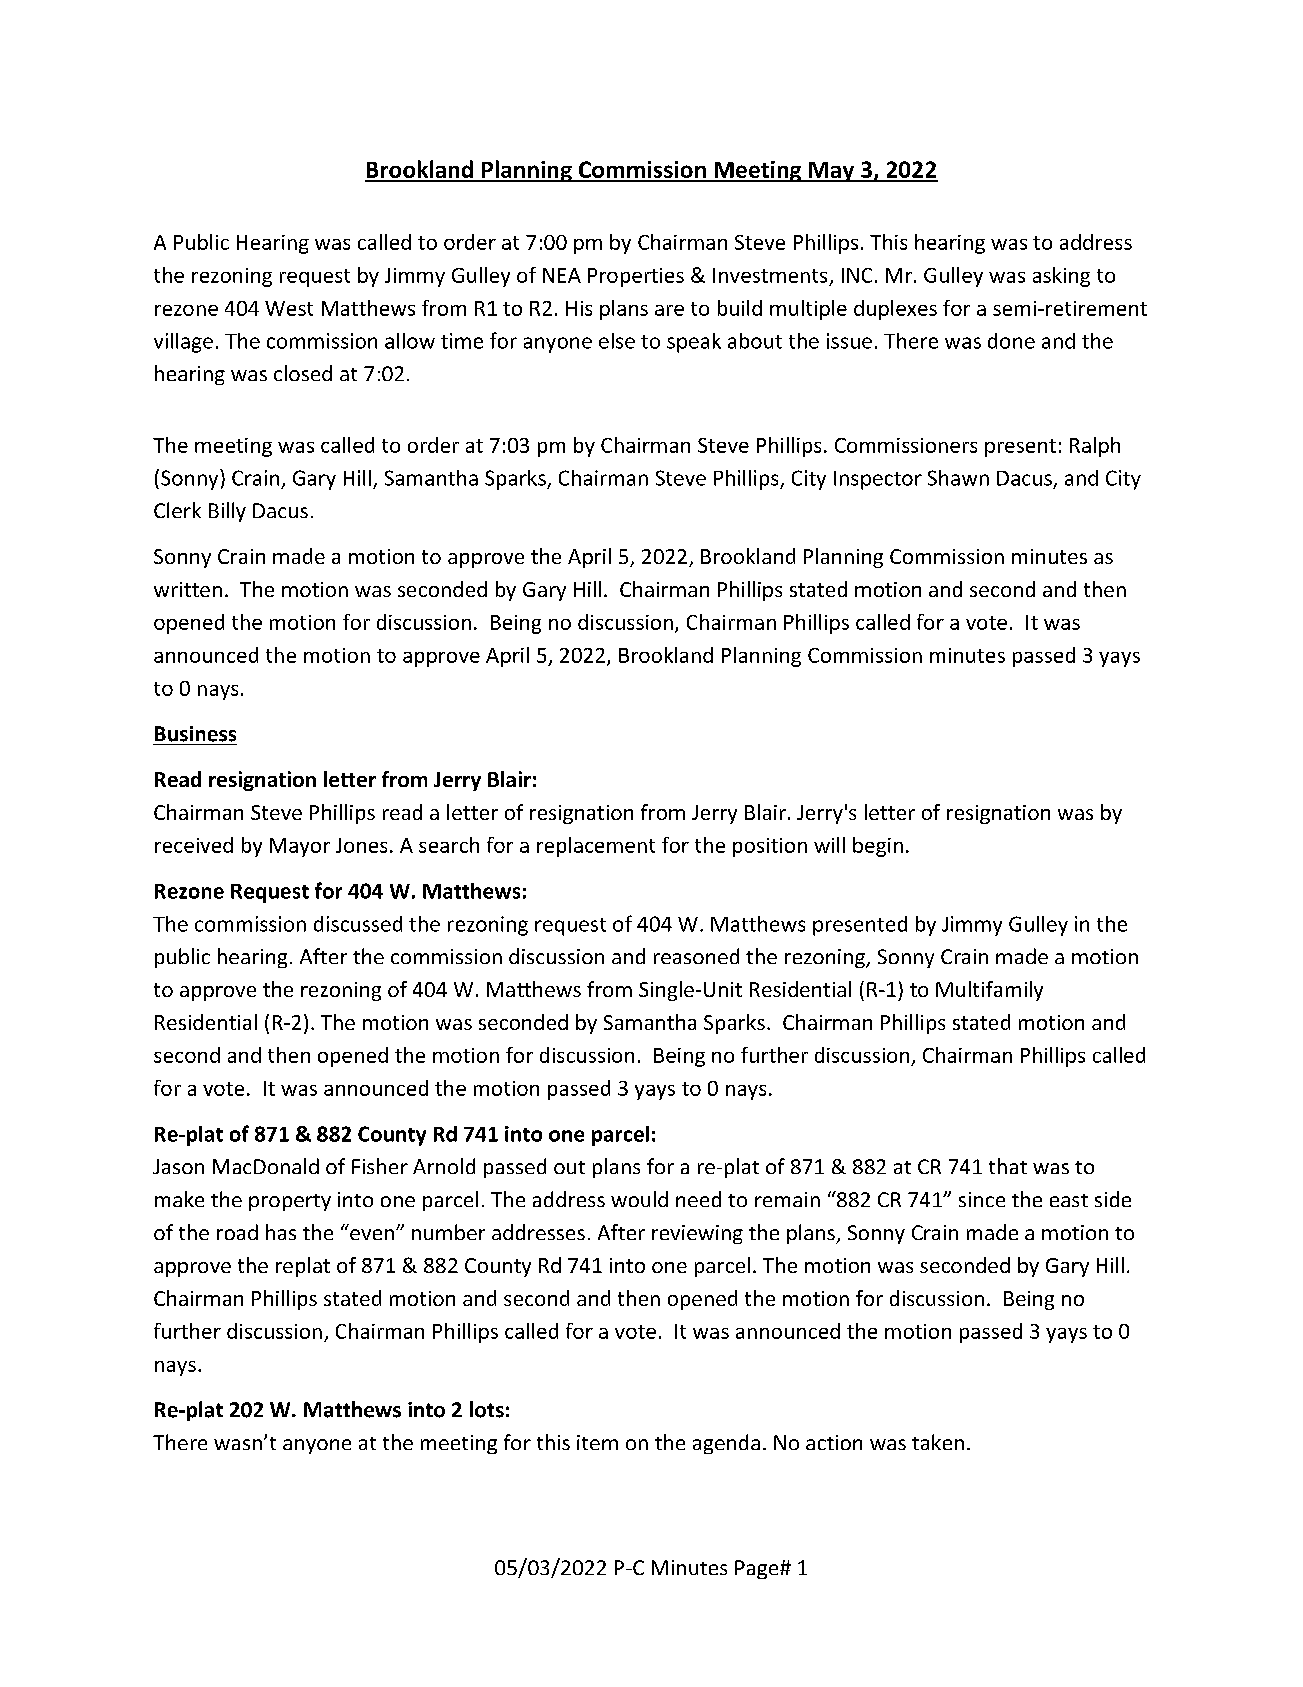 The height and width of the document is (1687, 1303). I want to click on discussed, so click(358, 924).
